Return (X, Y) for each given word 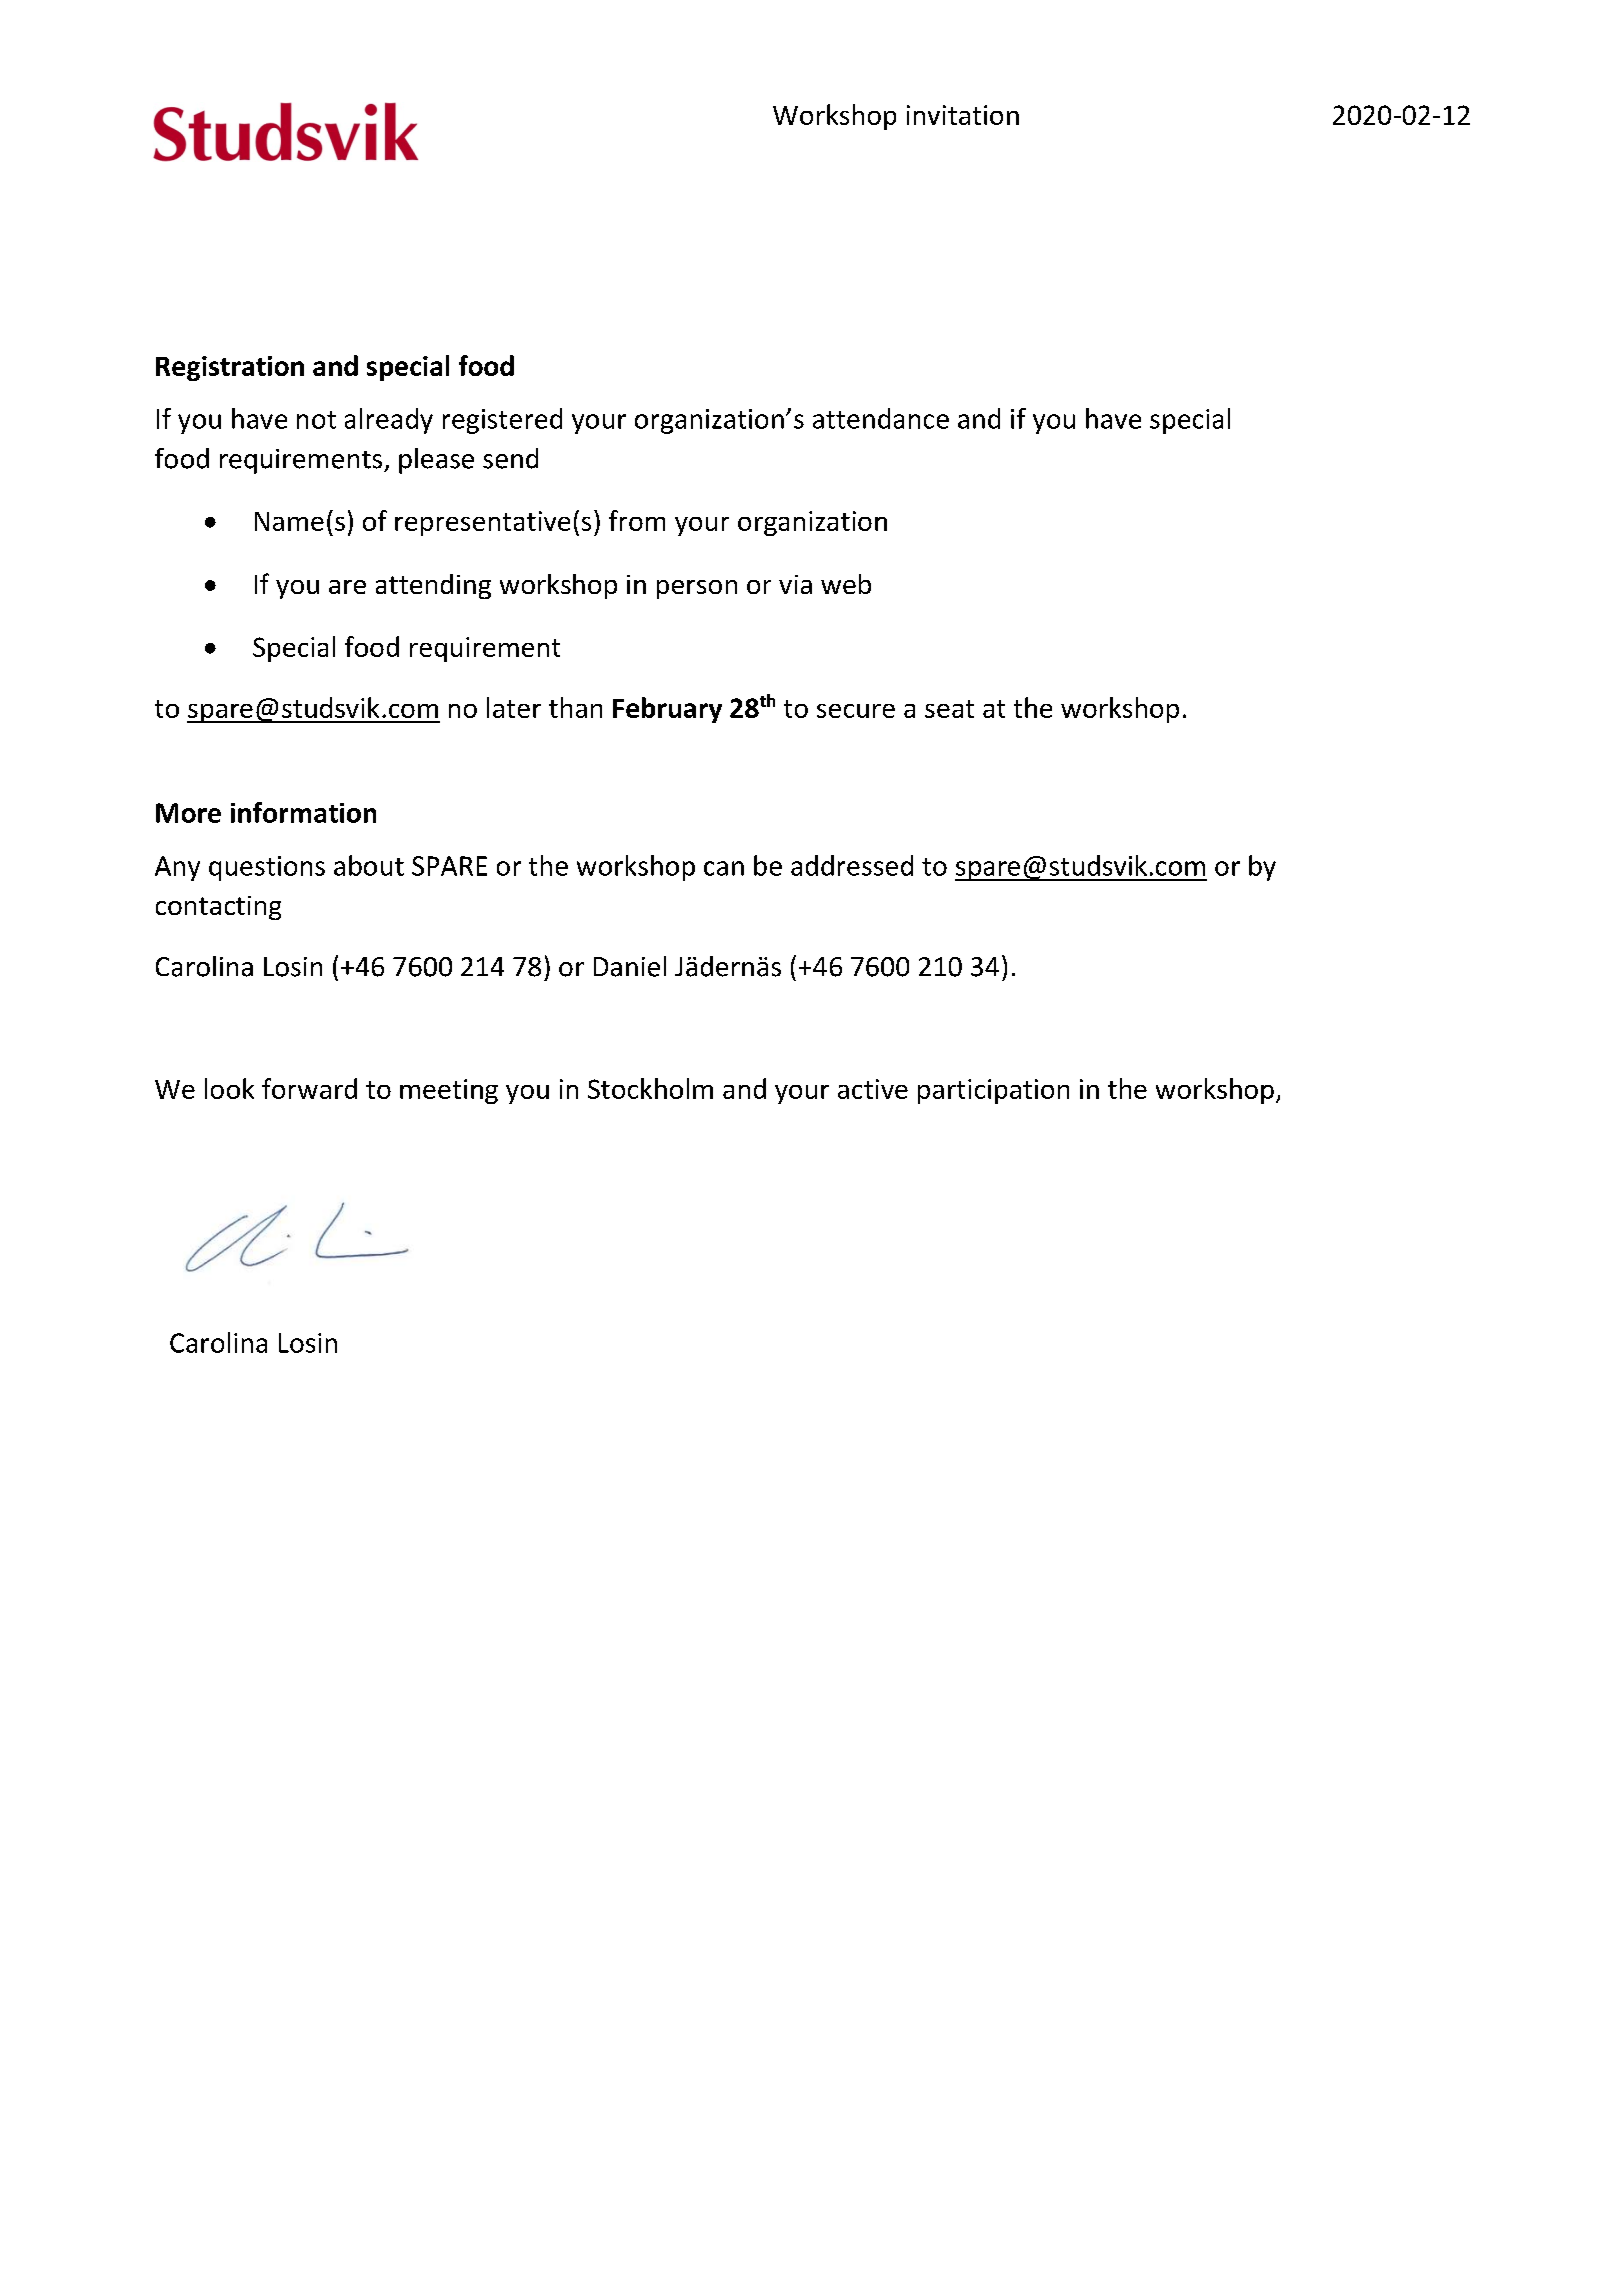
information (303, 812)
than (575, 707)
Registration (230, 368)
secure (856, 711)
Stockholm (650, 1088)
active (873, 1089)
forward (309, 1088)
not (316, 420)
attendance (881, 418)
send (510, 458)
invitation (963, 115)
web (846, 584)
